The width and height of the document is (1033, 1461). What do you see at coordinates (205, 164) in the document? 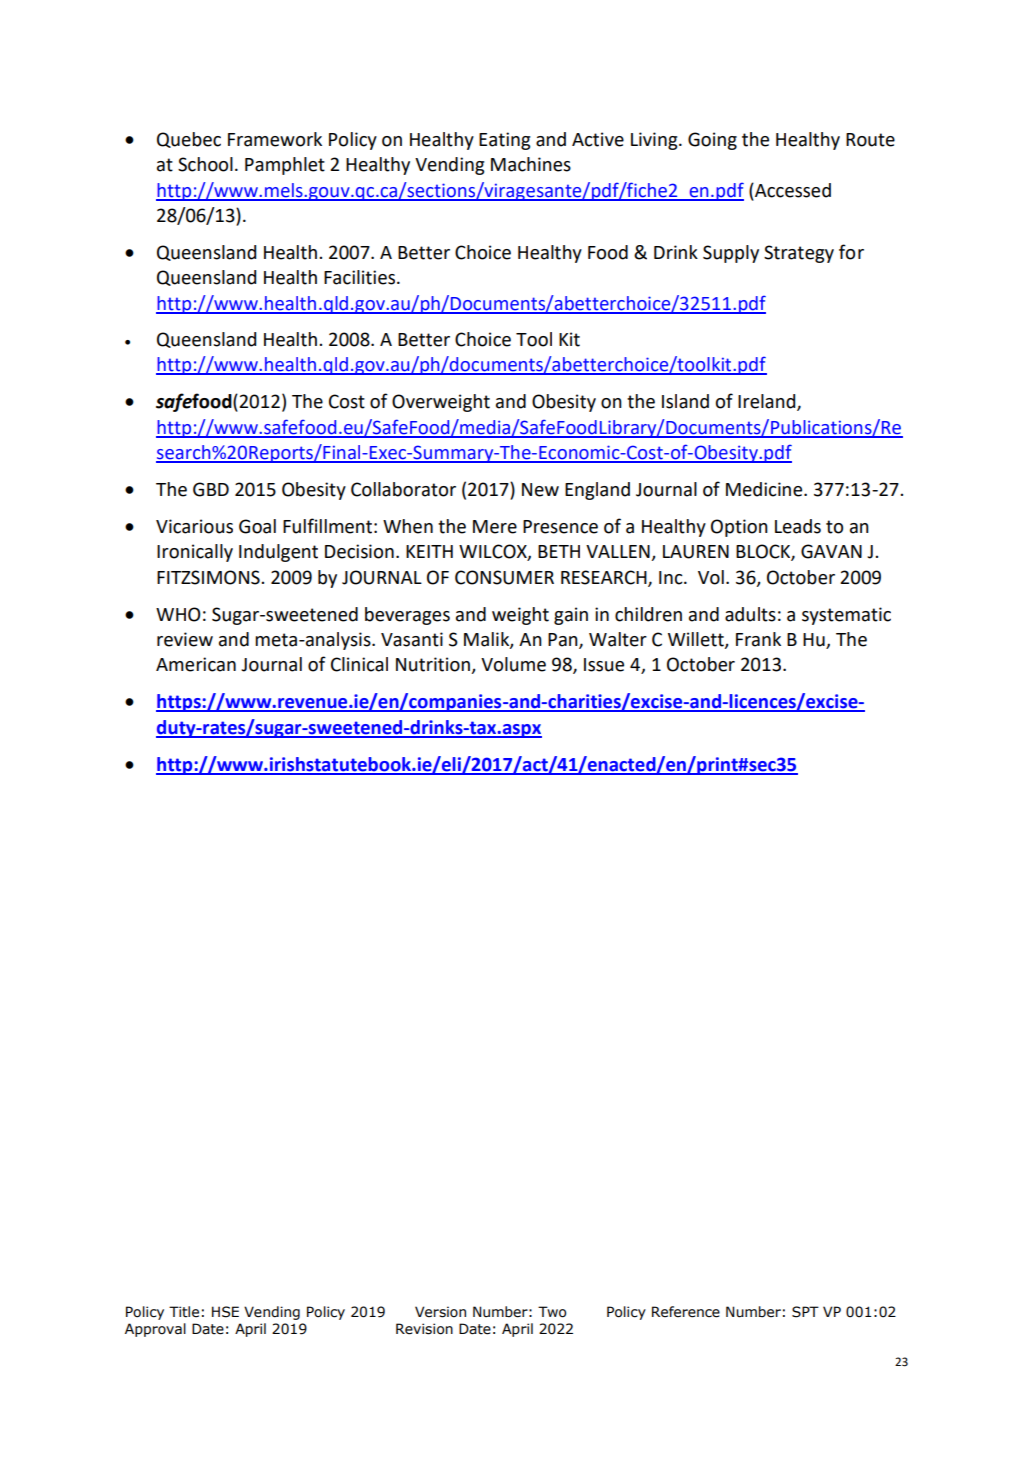
I see `School` at bounding box center [205, 164].
